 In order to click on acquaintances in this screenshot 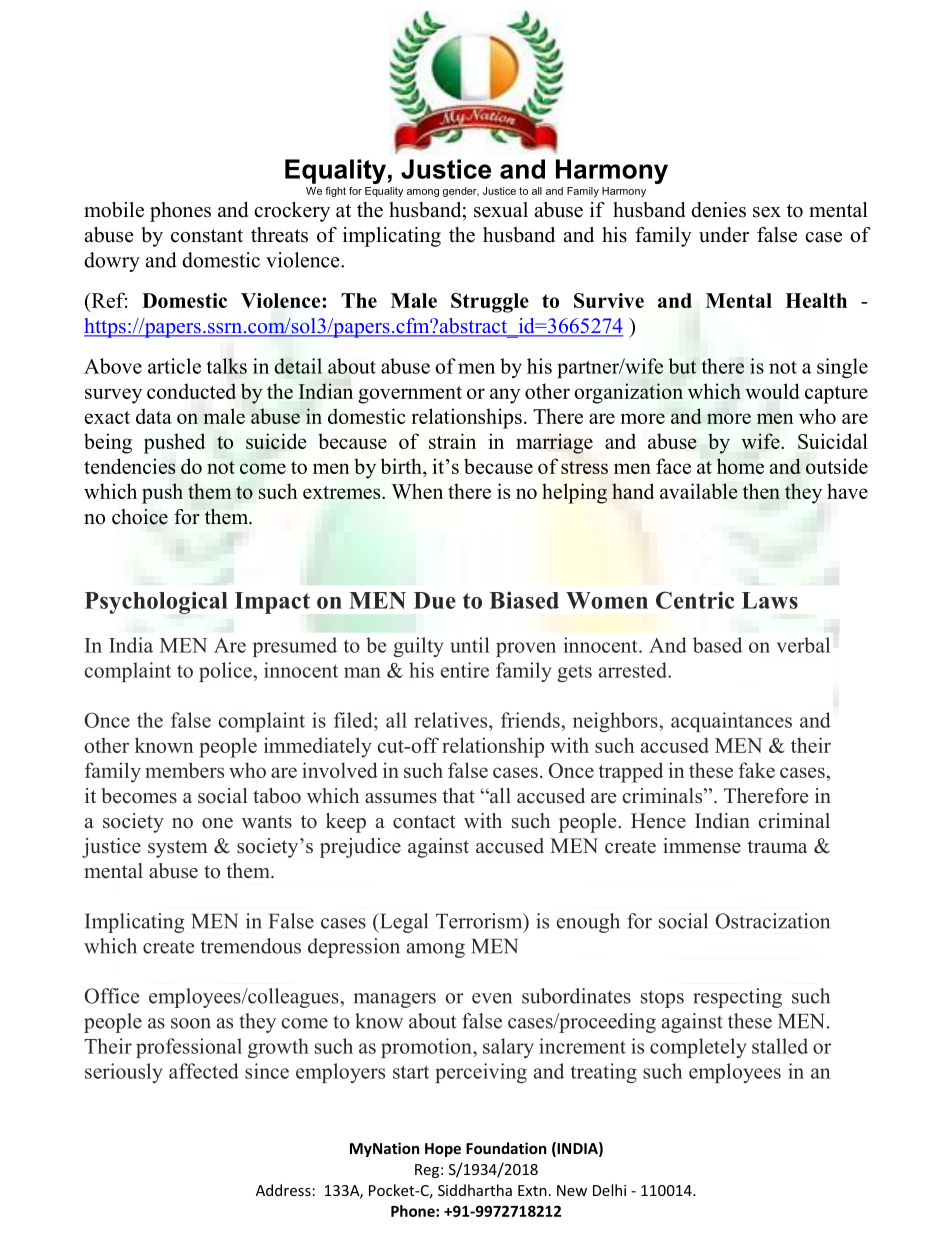, I will do `click(731, 722)`.
